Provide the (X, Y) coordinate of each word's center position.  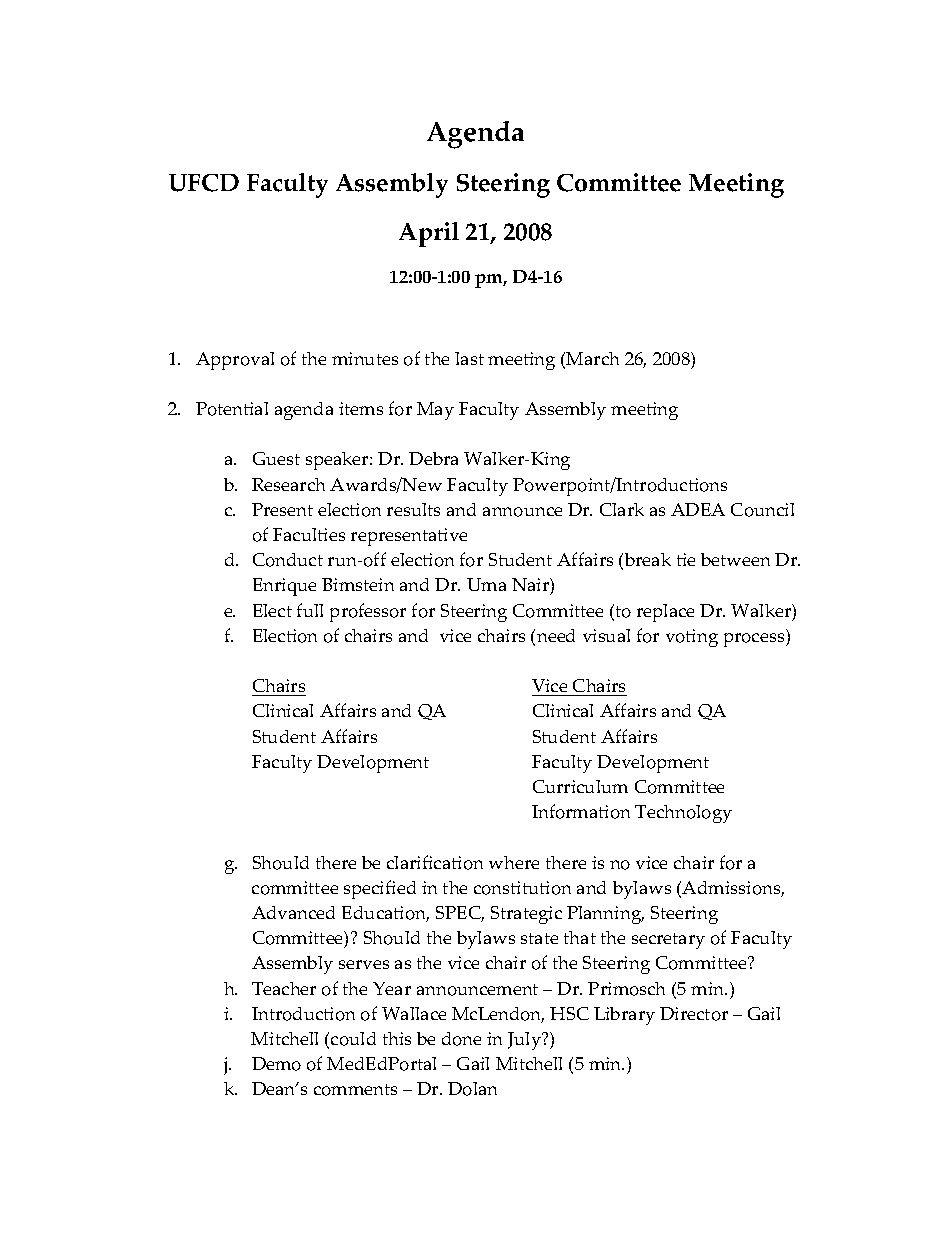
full (310, 610)
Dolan (472, 1089)
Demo (276, 1064)
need (556, 635)
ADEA (698, 509)
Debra (433, 458)
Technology (683, 814)
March (592, 358)
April (429, 234)
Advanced (293, 912)
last (469, 358)
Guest (276, 458)
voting (692, 638)
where (514, 862)
